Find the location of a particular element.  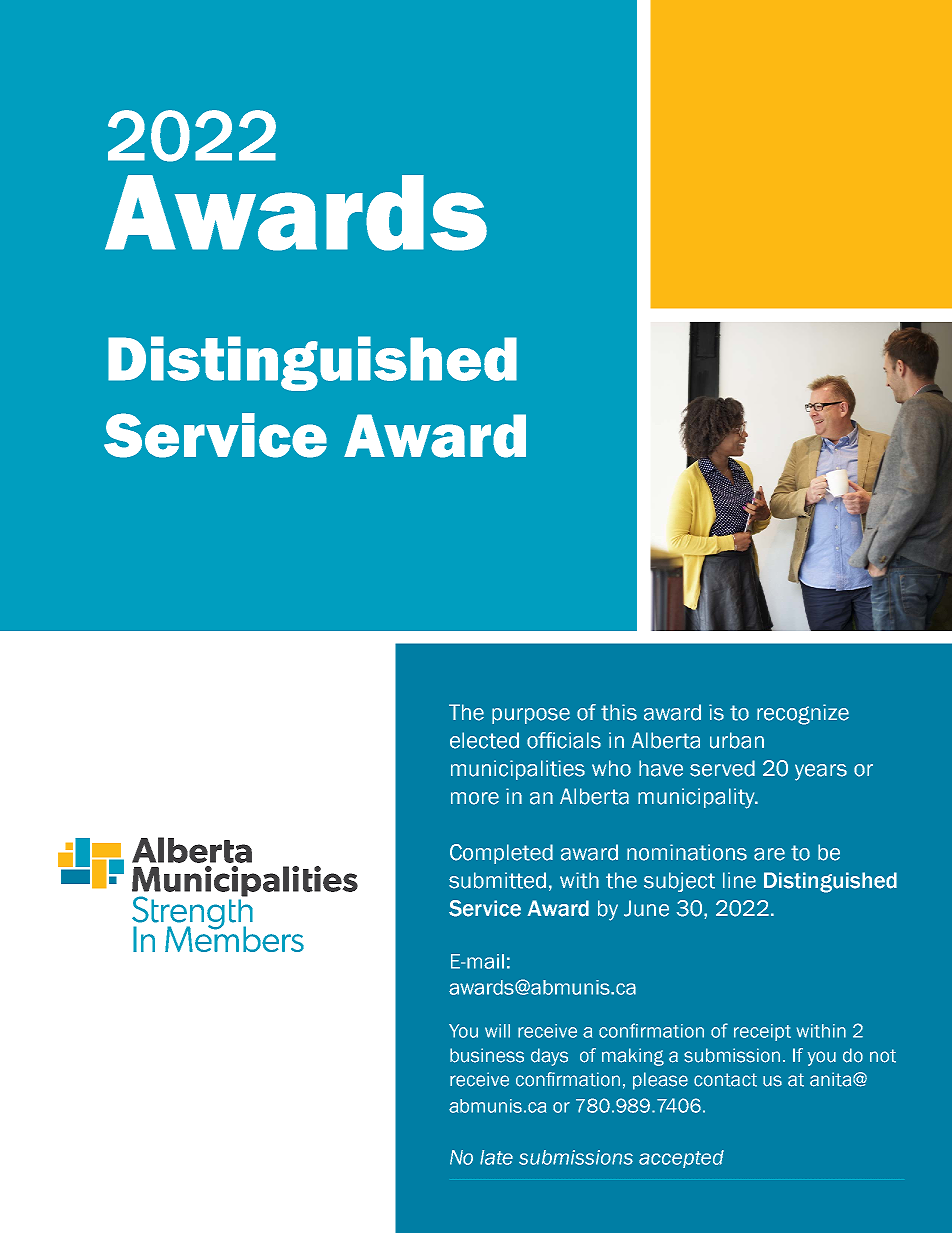

recognize is located at coordinates (803, 714).
